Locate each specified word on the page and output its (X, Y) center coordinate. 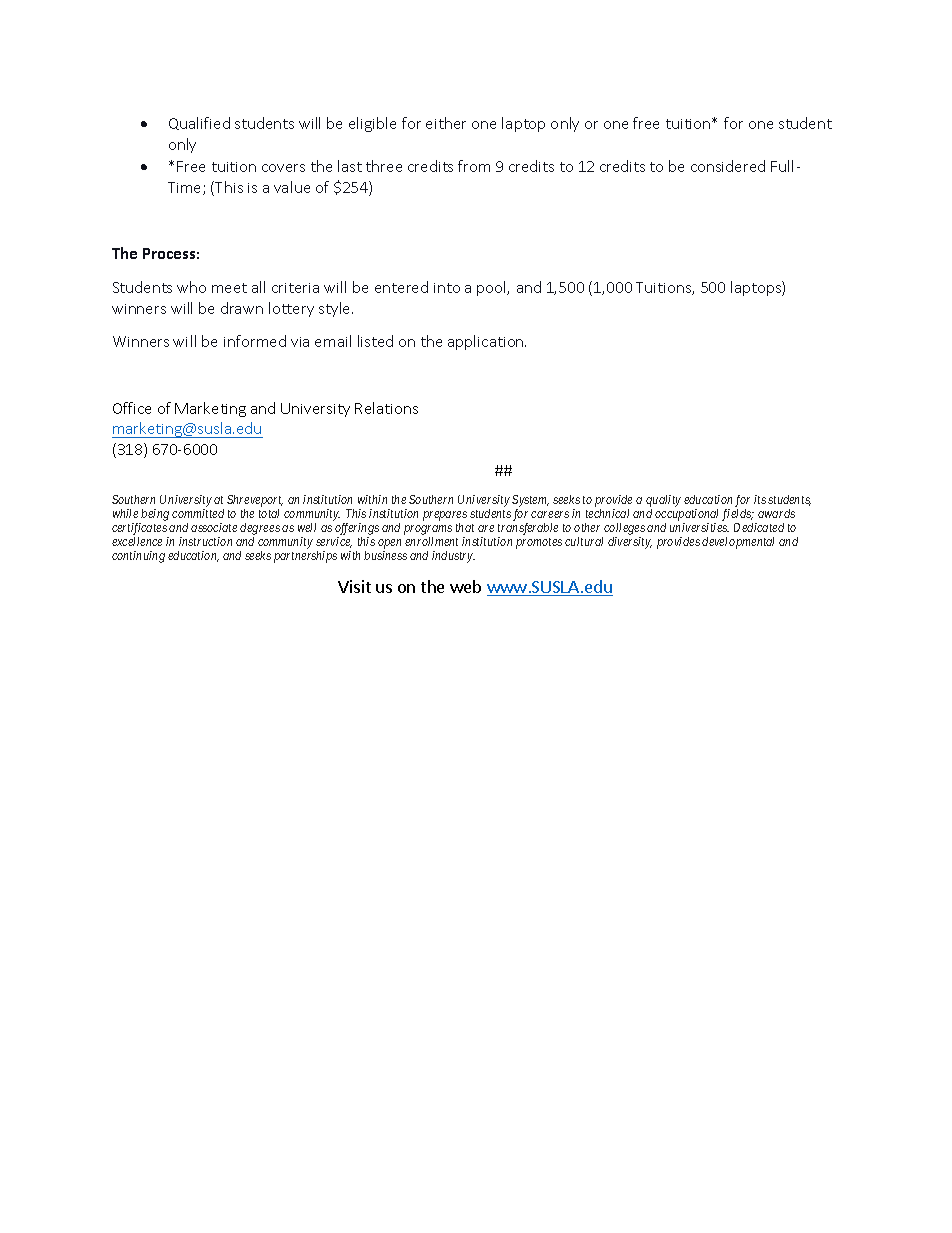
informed (255, 341)
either (446, 123)
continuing (138, 557)
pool (493, 288)
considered (728, 166)
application (487, 342)
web (465, 586)
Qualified (199, 123)
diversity (630, 543)
